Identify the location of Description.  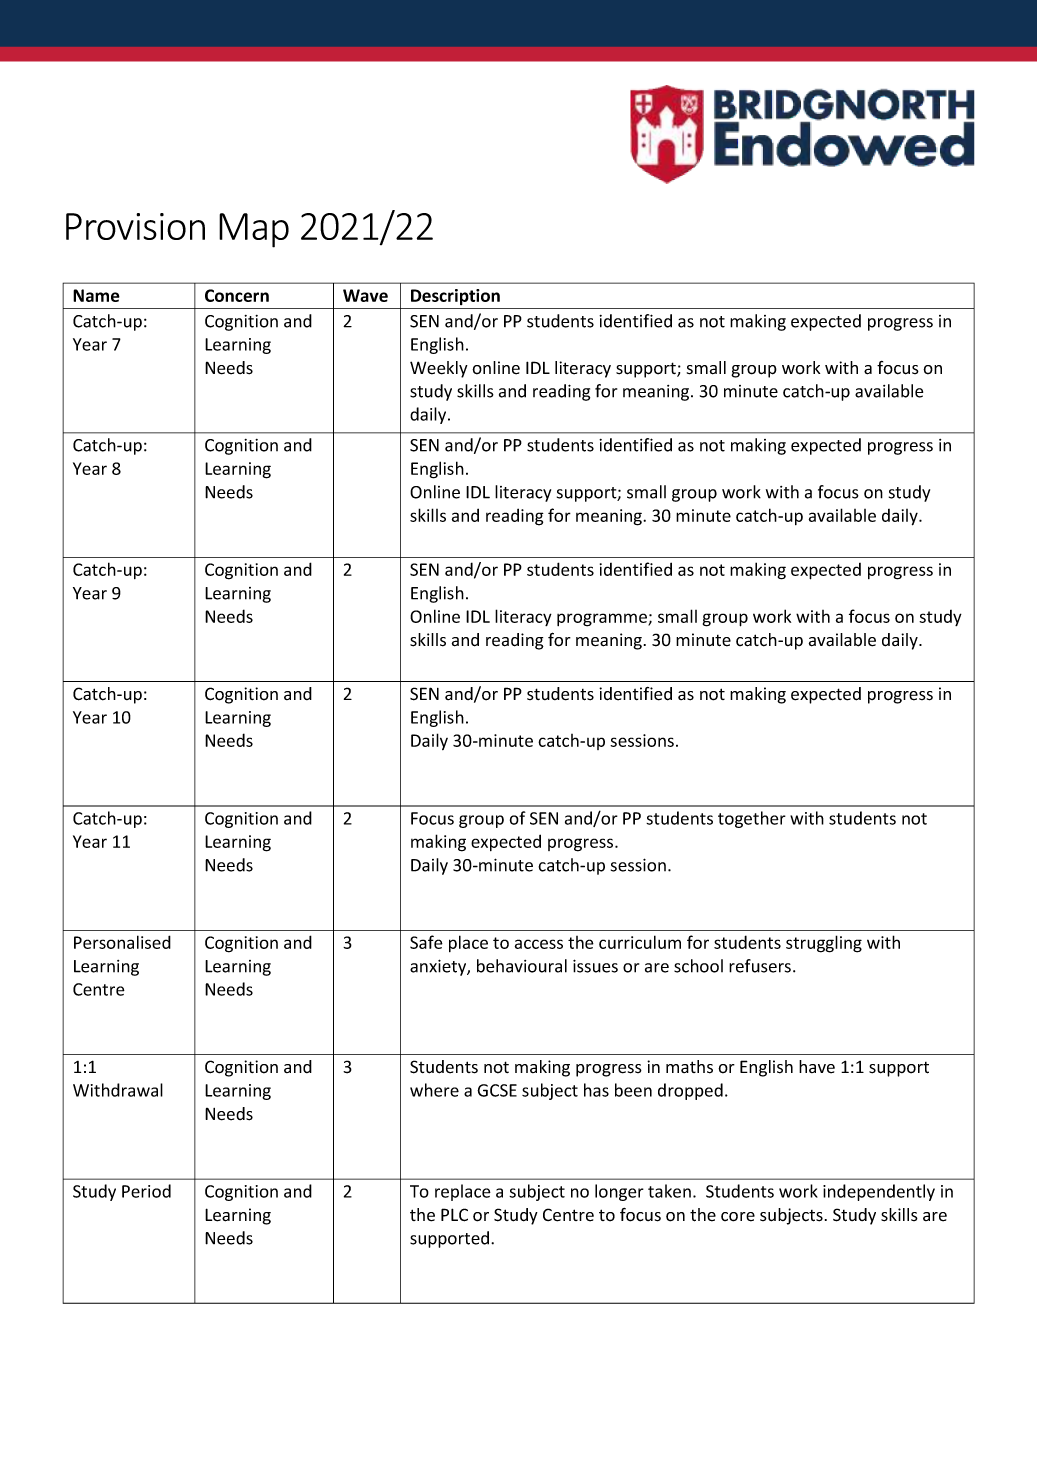
(455, 297).
